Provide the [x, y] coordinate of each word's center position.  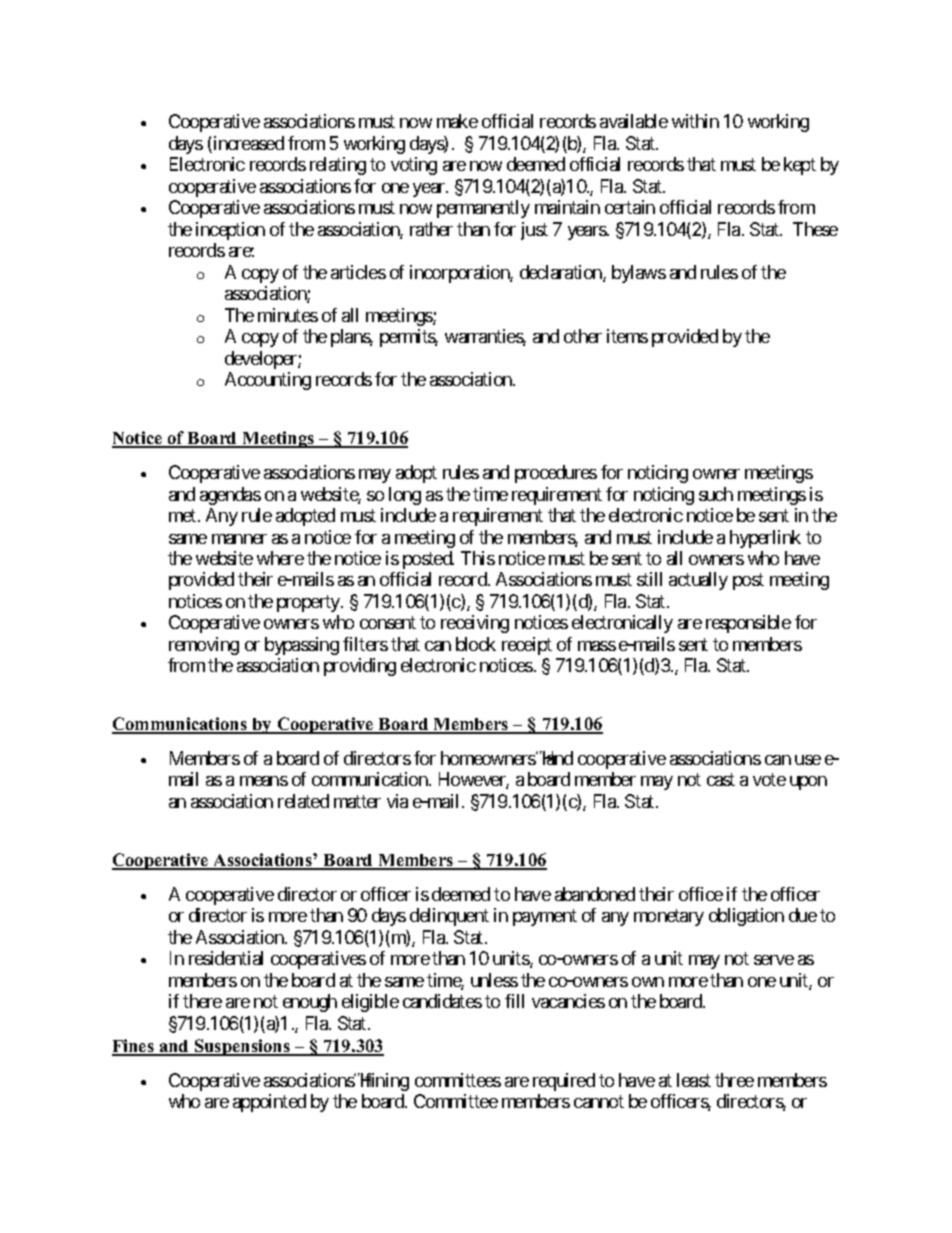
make [457, 121]
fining [386, 1082]
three [734, 1080]
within [695, 121]
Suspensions [242, 1047]
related [303, 801]
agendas [230, 496]
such [716, 494]
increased [247, 144]
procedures [556, 474]
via [397, 801]
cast [721, 780]
